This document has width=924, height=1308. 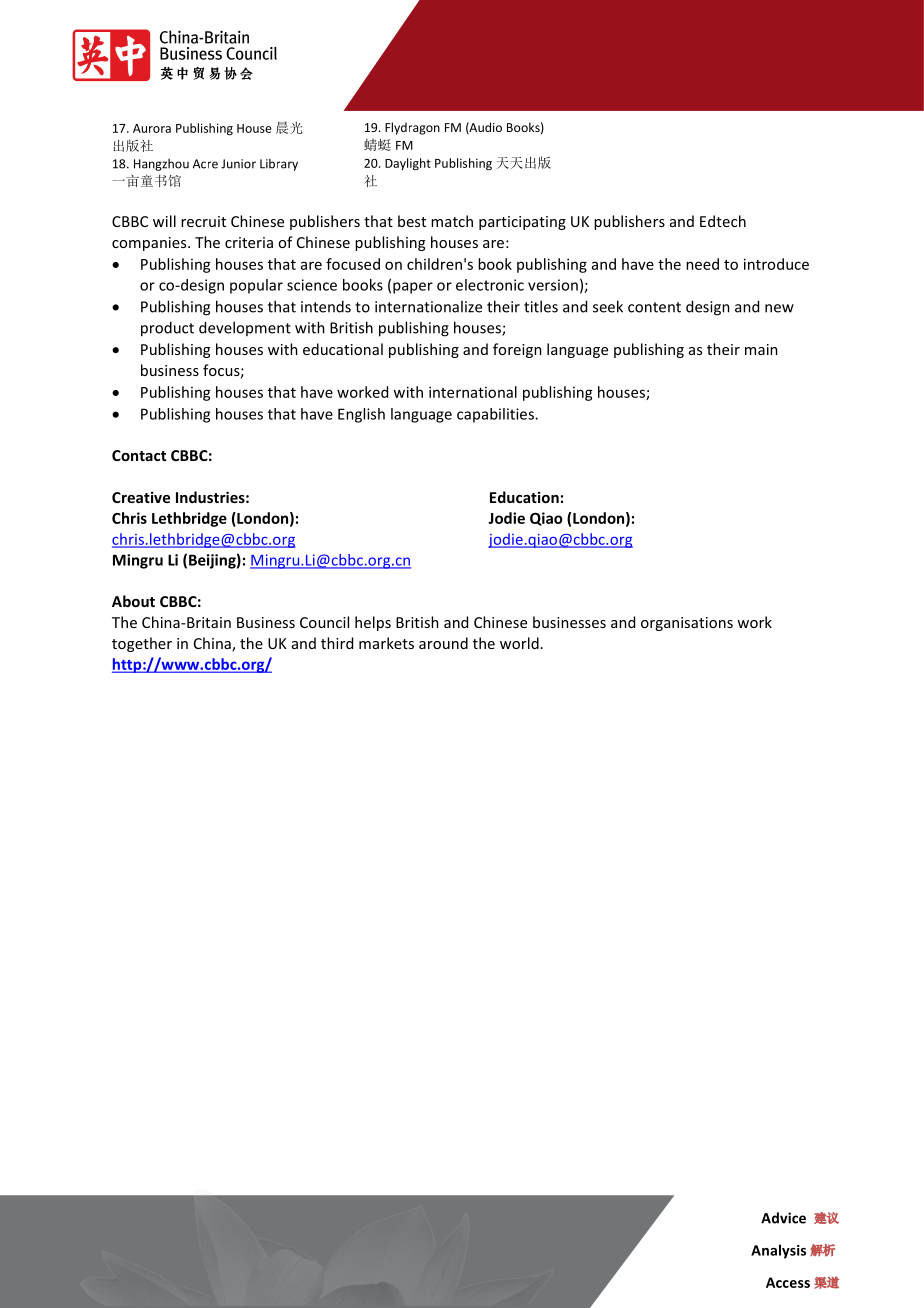 What do you see at coordinates (139, 455) in the document?
I see `Contact` at bounding box center [139, 455].
